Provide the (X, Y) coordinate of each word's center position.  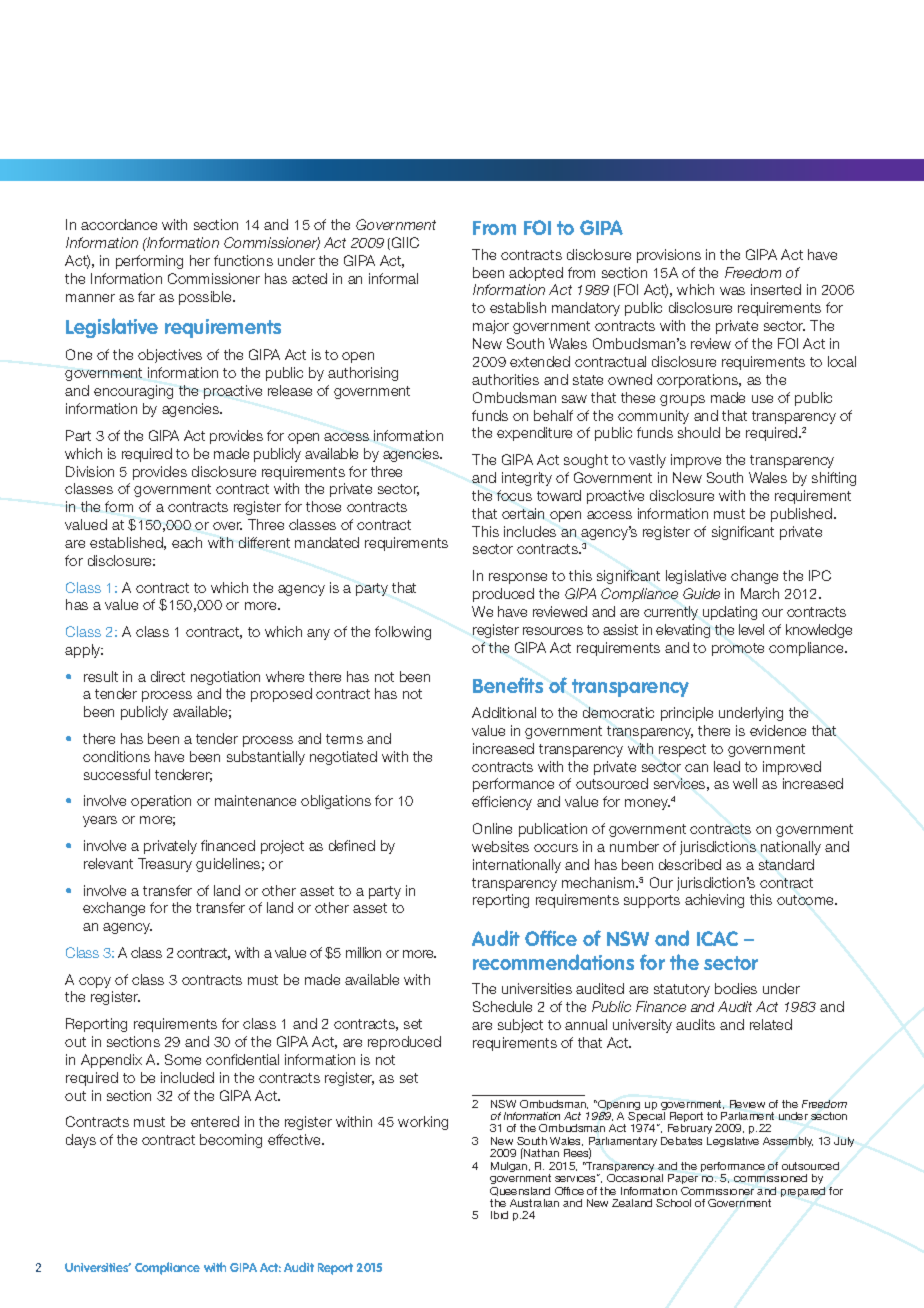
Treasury (165, 865)
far (146, 296)
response (518, 578)
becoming (231, 1141)
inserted (776, 289)
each (187, 542)
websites (500, 846)
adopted (536, 274)
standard (786, 864)
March (760, 593)
